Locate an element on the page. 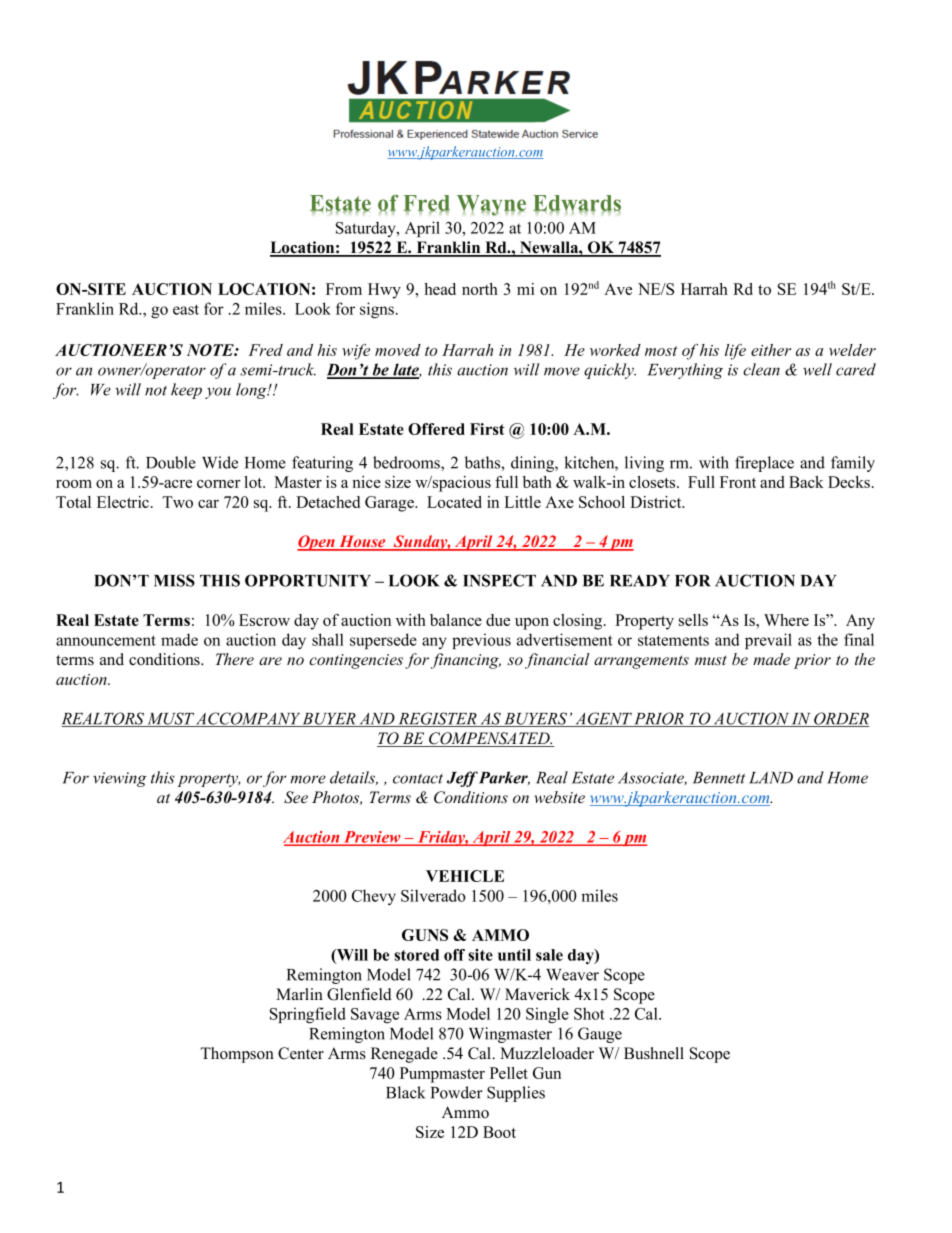  previous is located at coordinates (481, 641).
